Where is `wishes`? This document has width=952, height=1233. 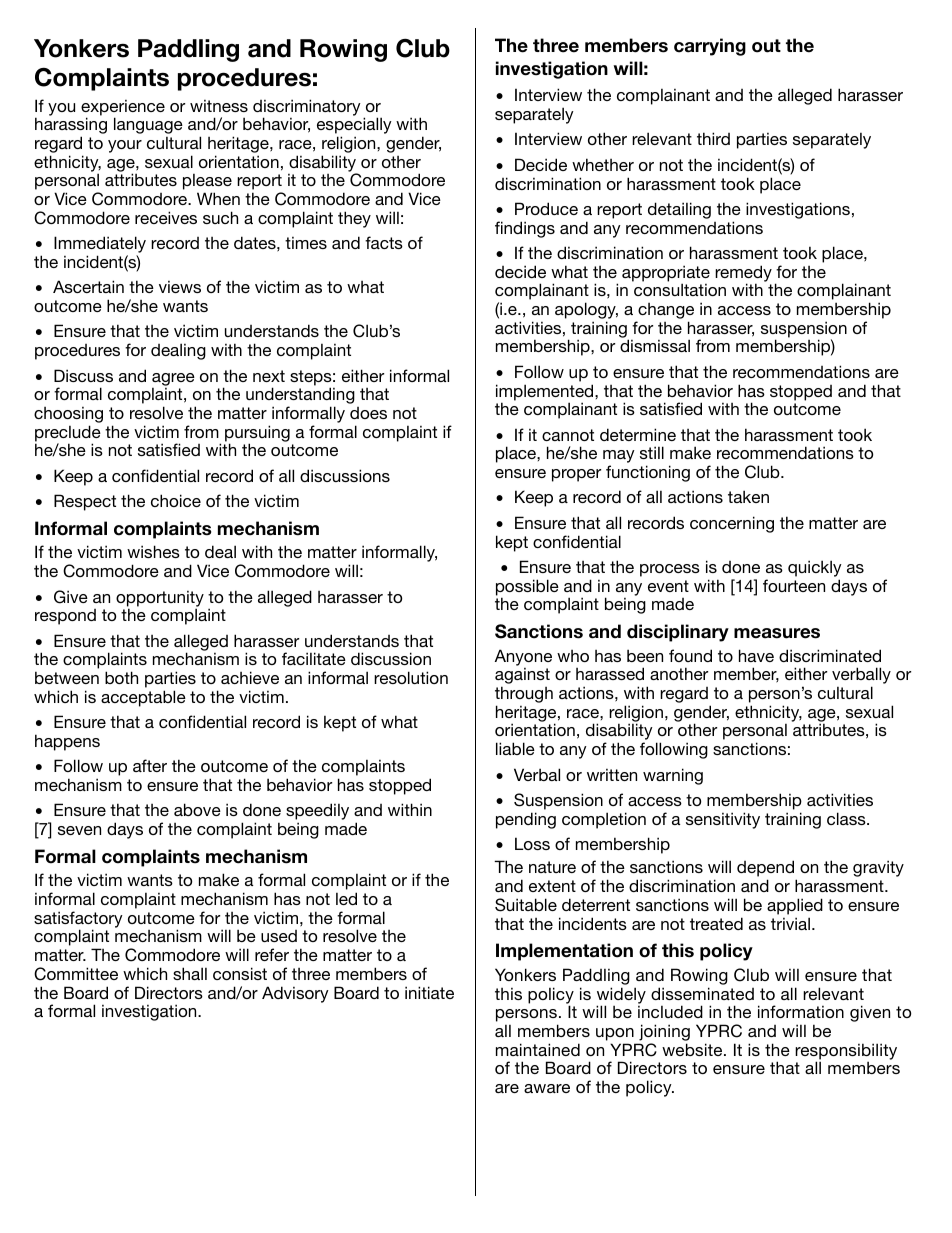 wishes is located at coordinates (153, 551).
